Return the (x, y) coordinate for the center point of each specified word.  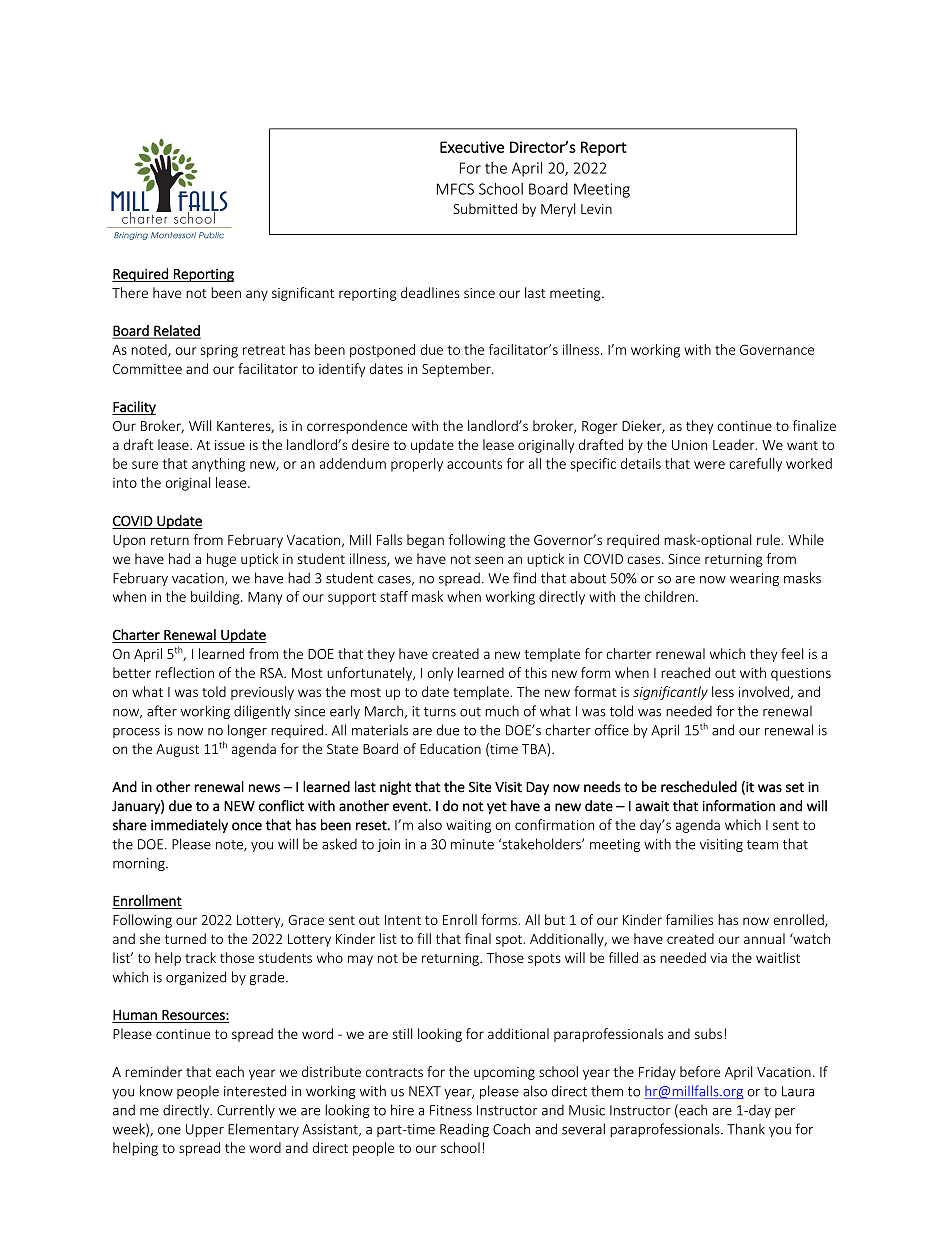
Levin (596, 209)
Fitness (451, 1110)
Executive (472, 147)
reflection (185, 672)
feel (792, 653)
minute (472, 844)
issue (230, 445)
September (457, 370)
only (440, 674)
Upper (205, 1130)
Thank (746, 1129)
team (762, 845)
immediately (189, 826)
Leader (735, 444)
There (130, 292)
